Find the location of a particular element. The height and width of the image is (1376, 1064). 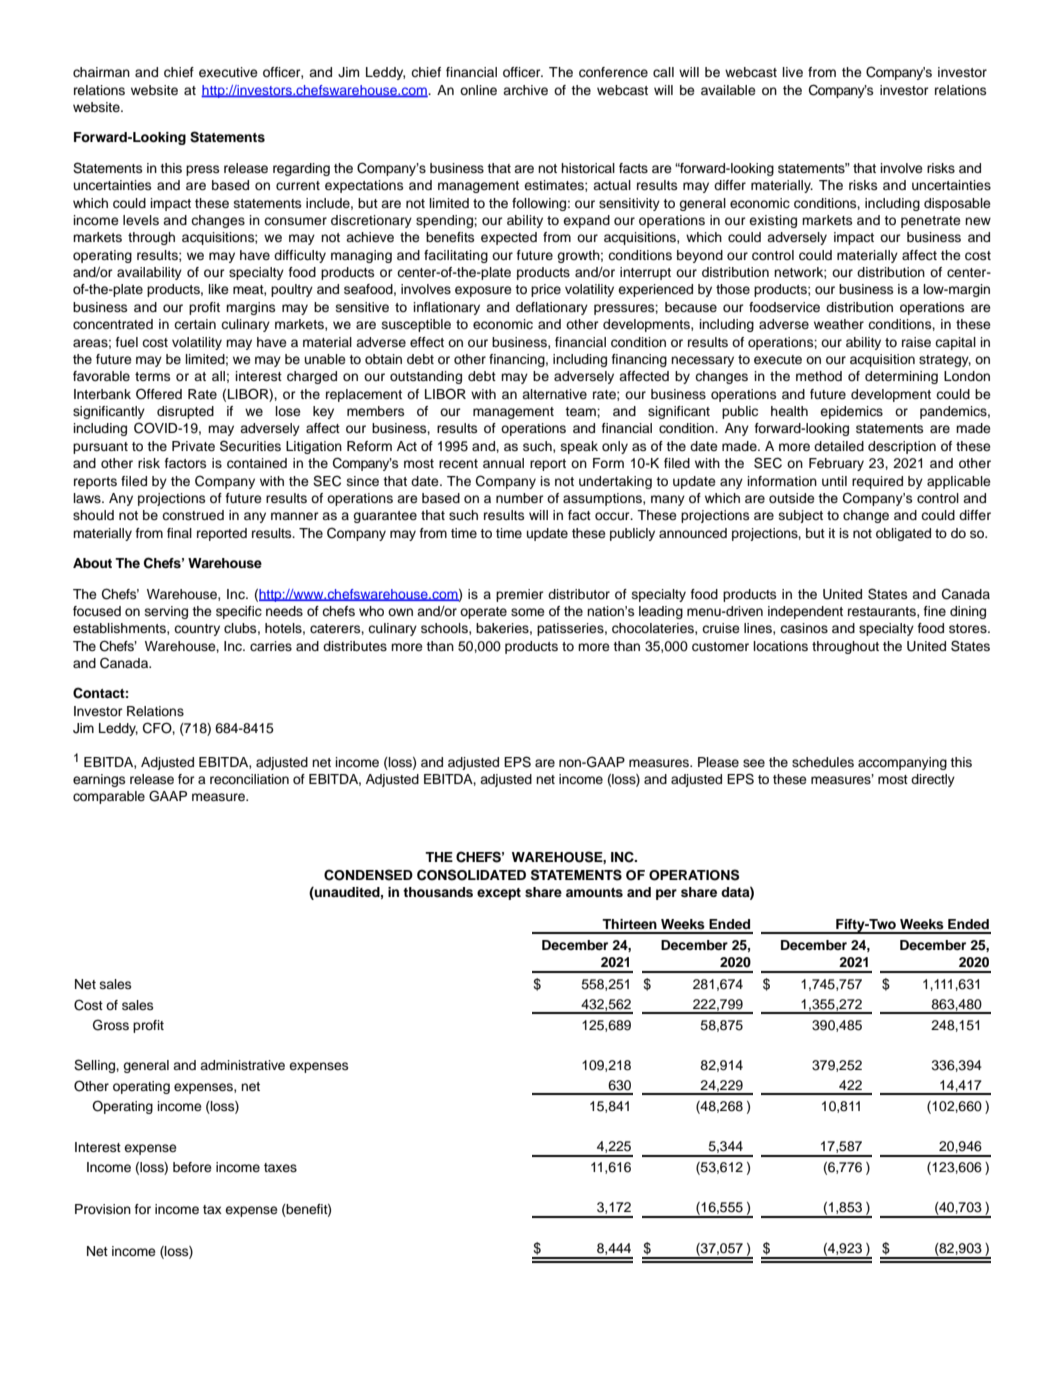

CONDENSED is located at coordinates (368, 875).
